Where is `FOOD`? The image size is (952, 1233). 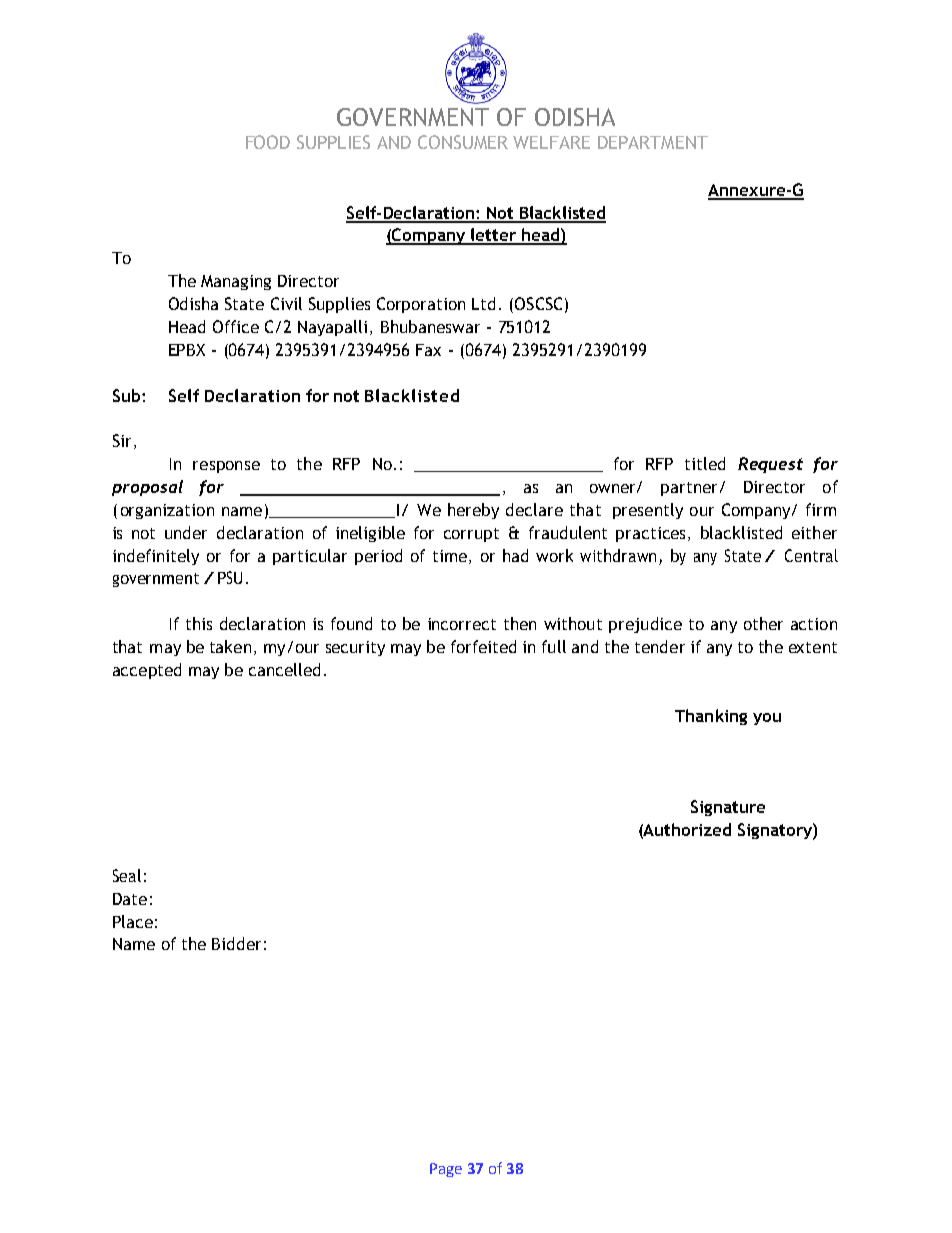 FOOD is located at coordinates (268, 142).
